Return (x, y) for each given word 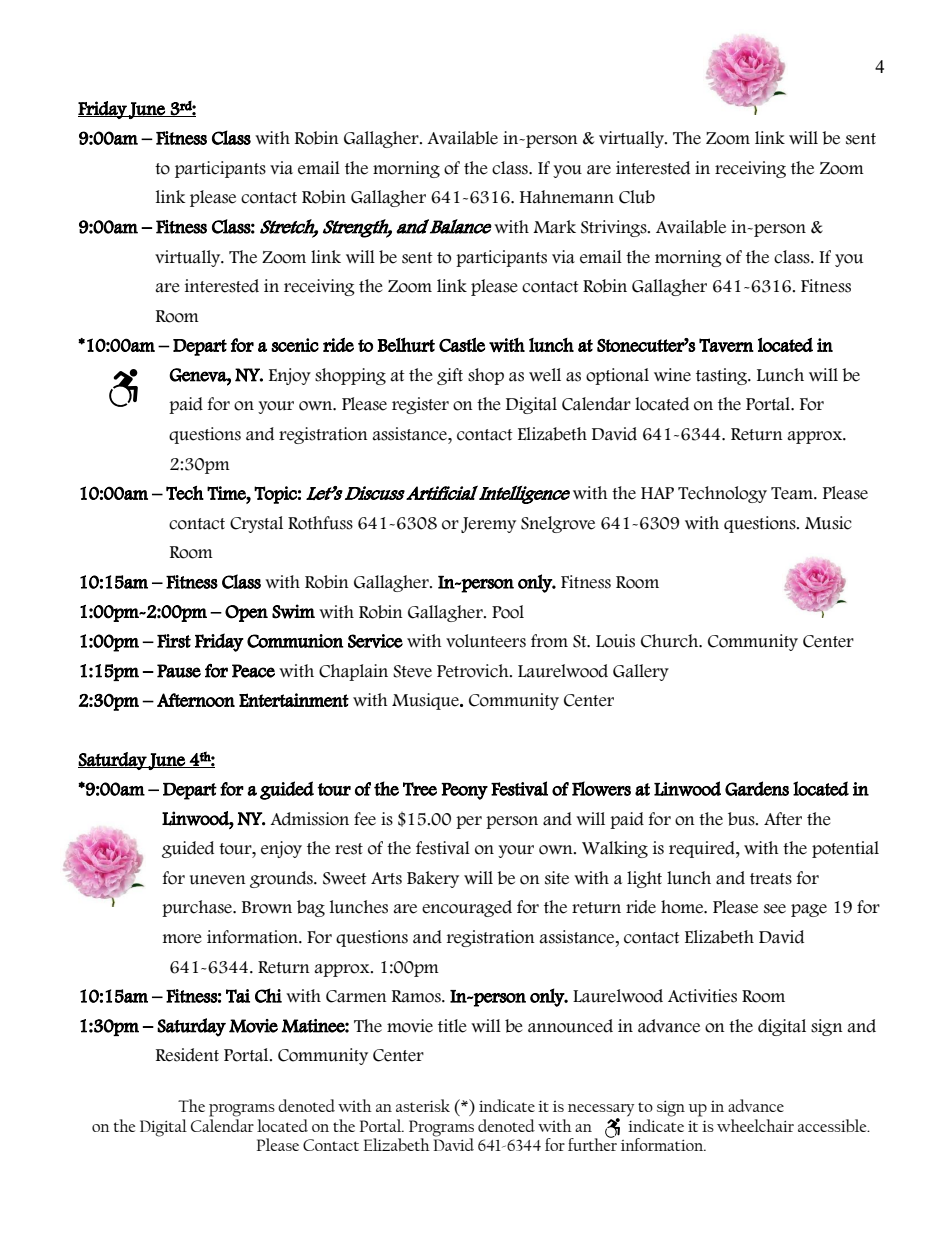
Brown (267, 907)
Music (828, 523)
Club (637, 197)
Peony (464, 791)
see (775, 909)
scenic (295, 345)
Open (246, 613)
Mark (554, 227)
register (420, 405)
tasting (722, 376)
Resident (187, 1055)
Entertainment (294, 700)
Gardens (757, 788)
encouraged (467, 908)
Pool (508, 612)
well (545, 375)
